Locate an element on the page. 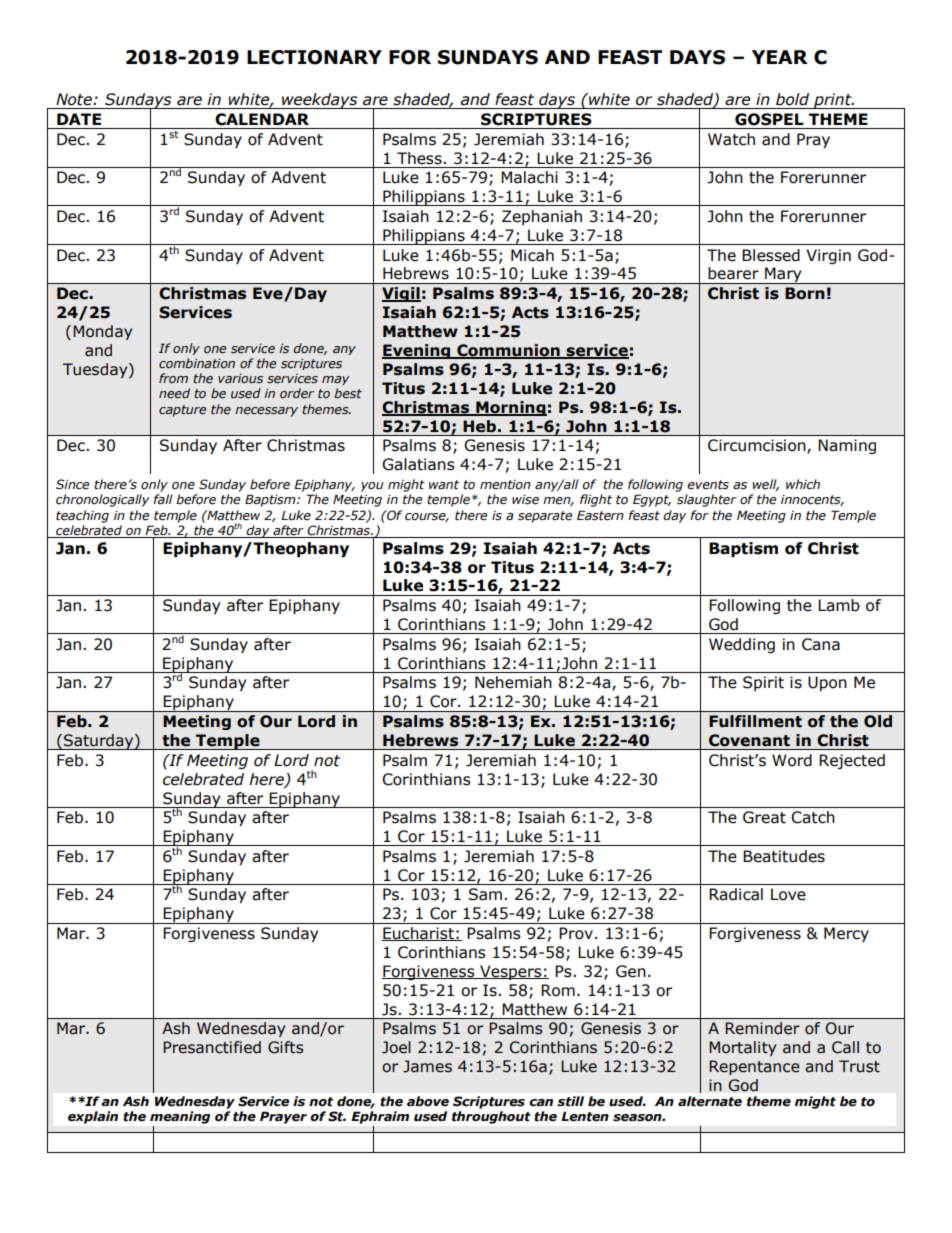 This image has width=952, height=1233. Thess is located at coordinates (420, 158).
